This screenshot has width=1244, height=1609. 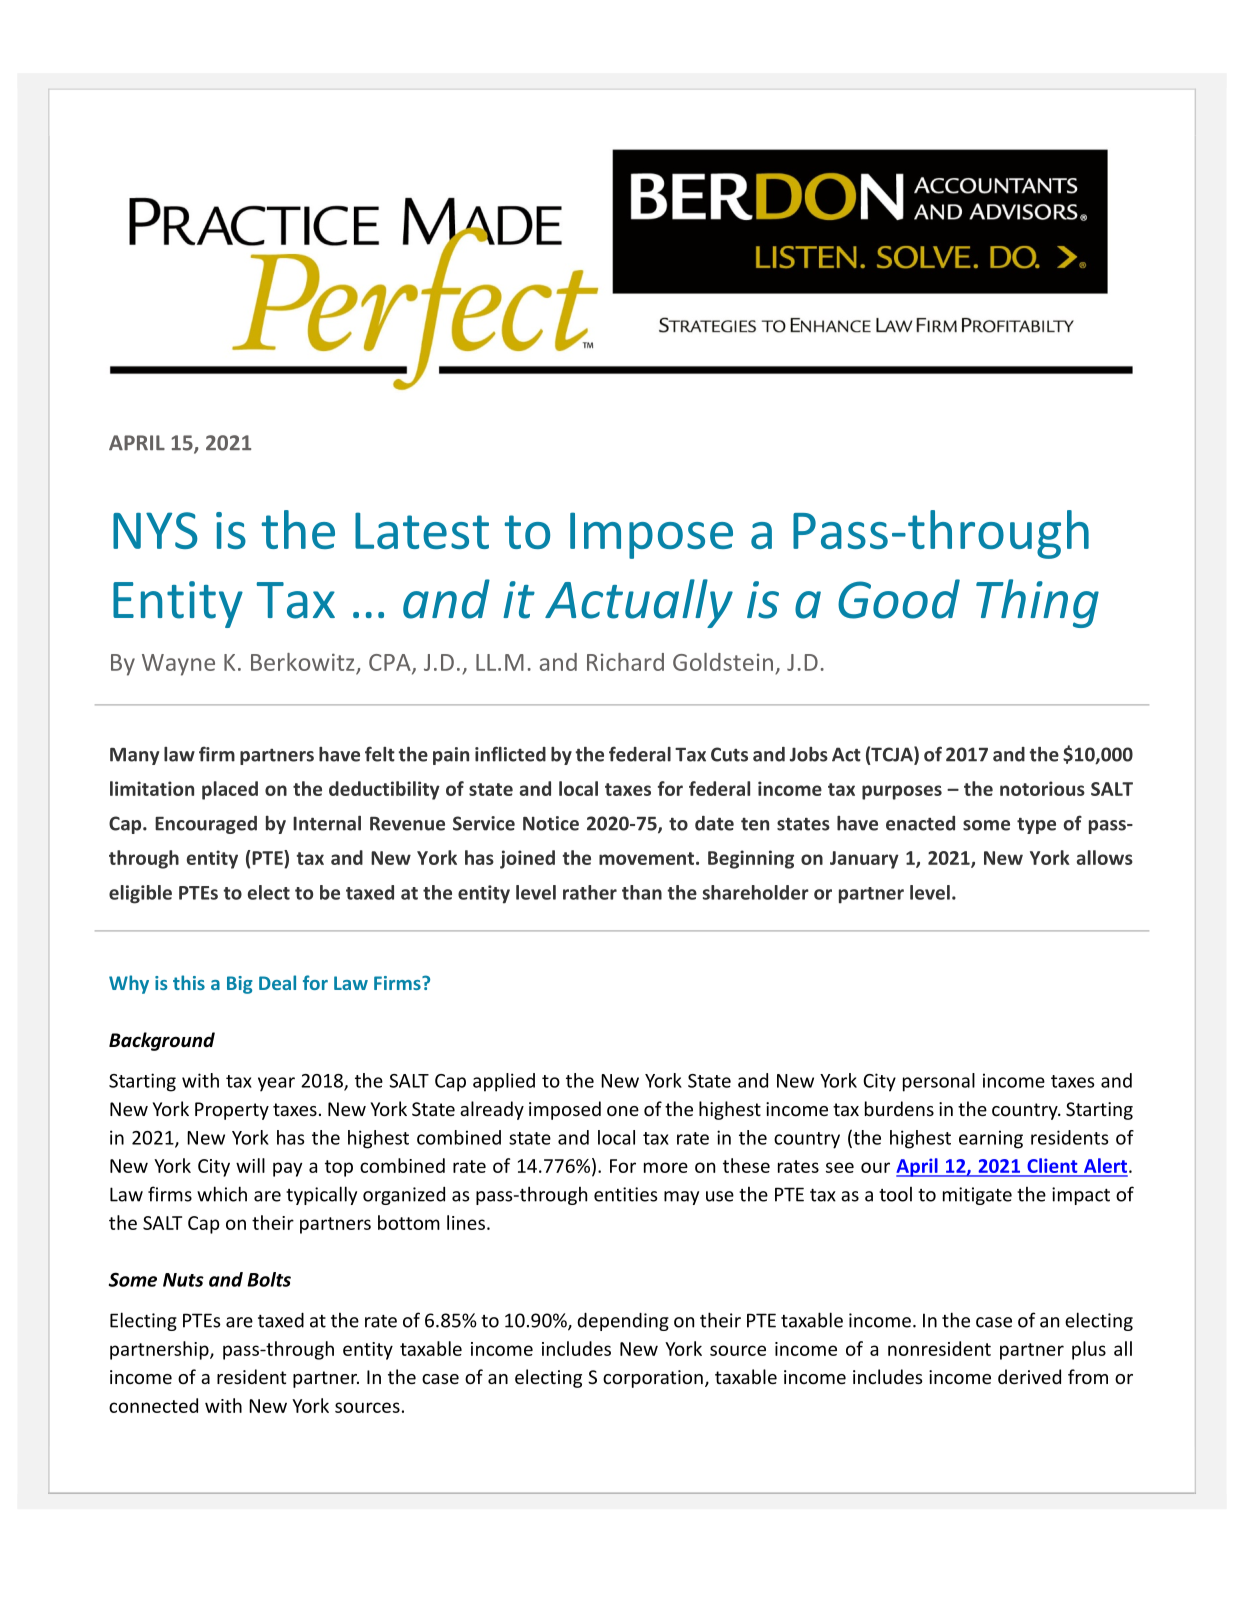 I want to click on one, so click(x=623, y=1111).
